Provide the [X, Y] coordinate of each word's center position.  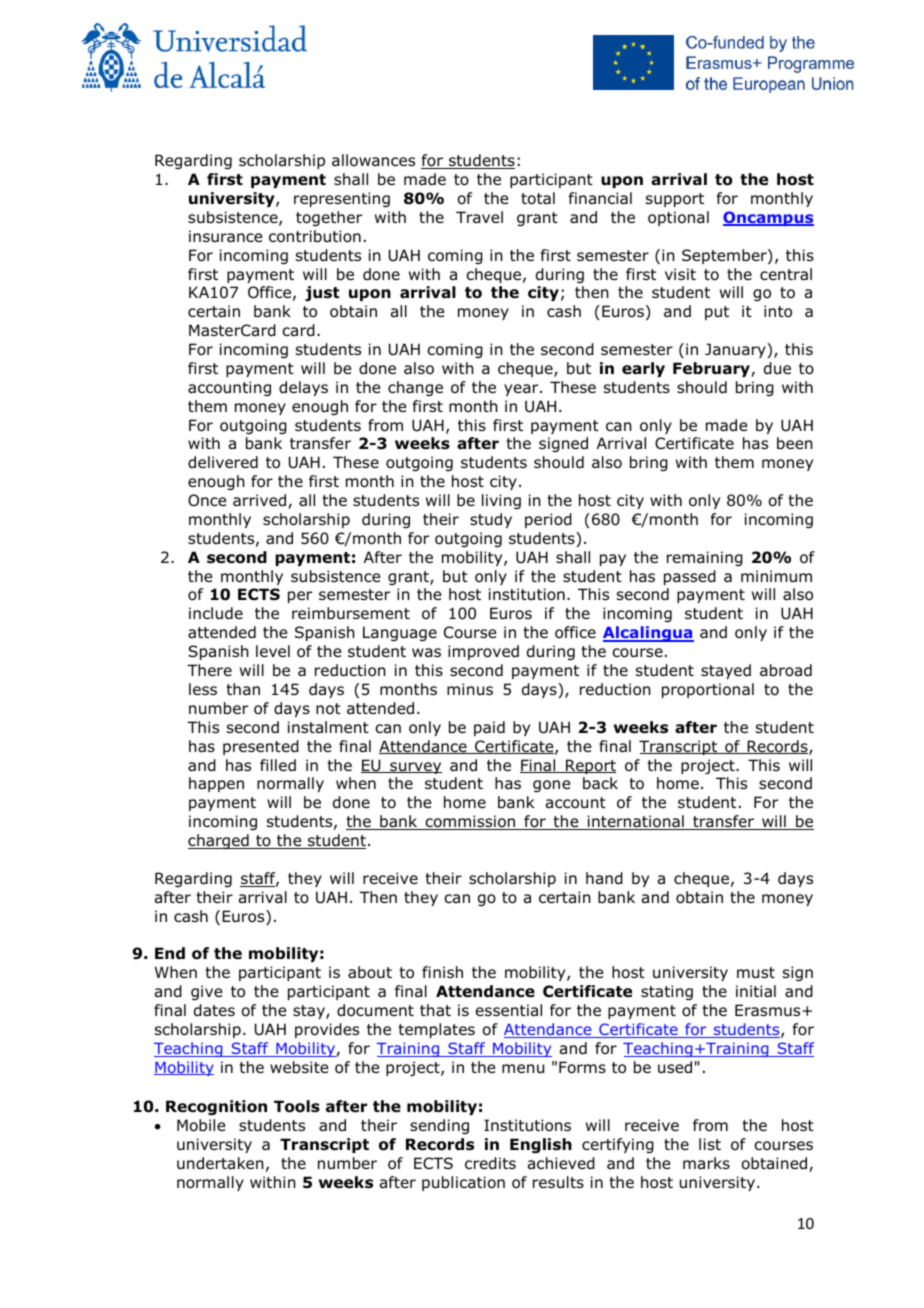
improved [483, 652]
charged [219, 841]
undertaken [220, 1163]
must [756, 972]
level [273, 651]
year [522, 390]
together [329, 218]
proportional [708, 690]
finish [442, 972]
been [795, 443]
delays [303, 388]
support [675, 200]
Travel [479, 217]
